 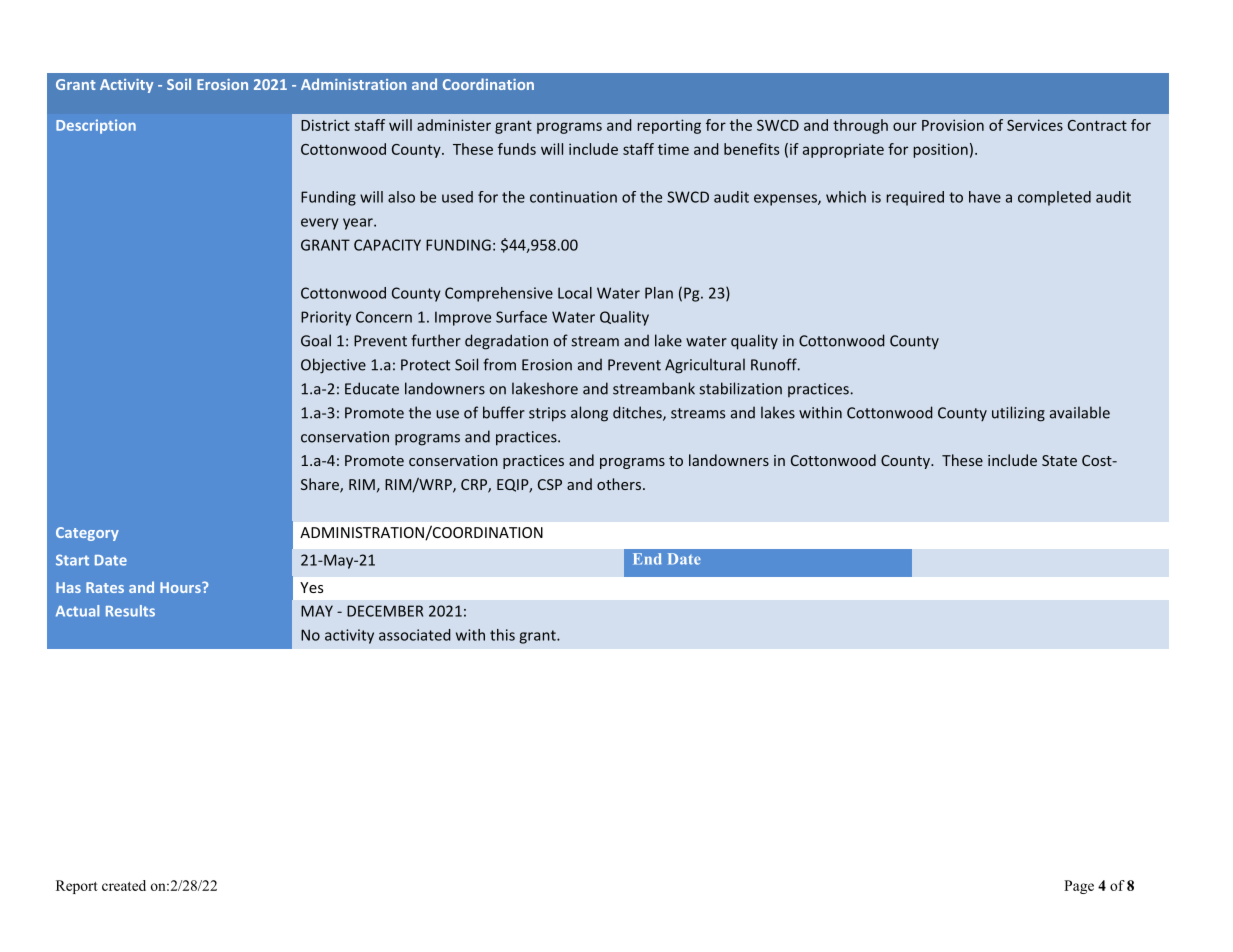 What do you see at coordinates (333, 366) in the page?
I see `Objective` at bounding box center [333, 366].
